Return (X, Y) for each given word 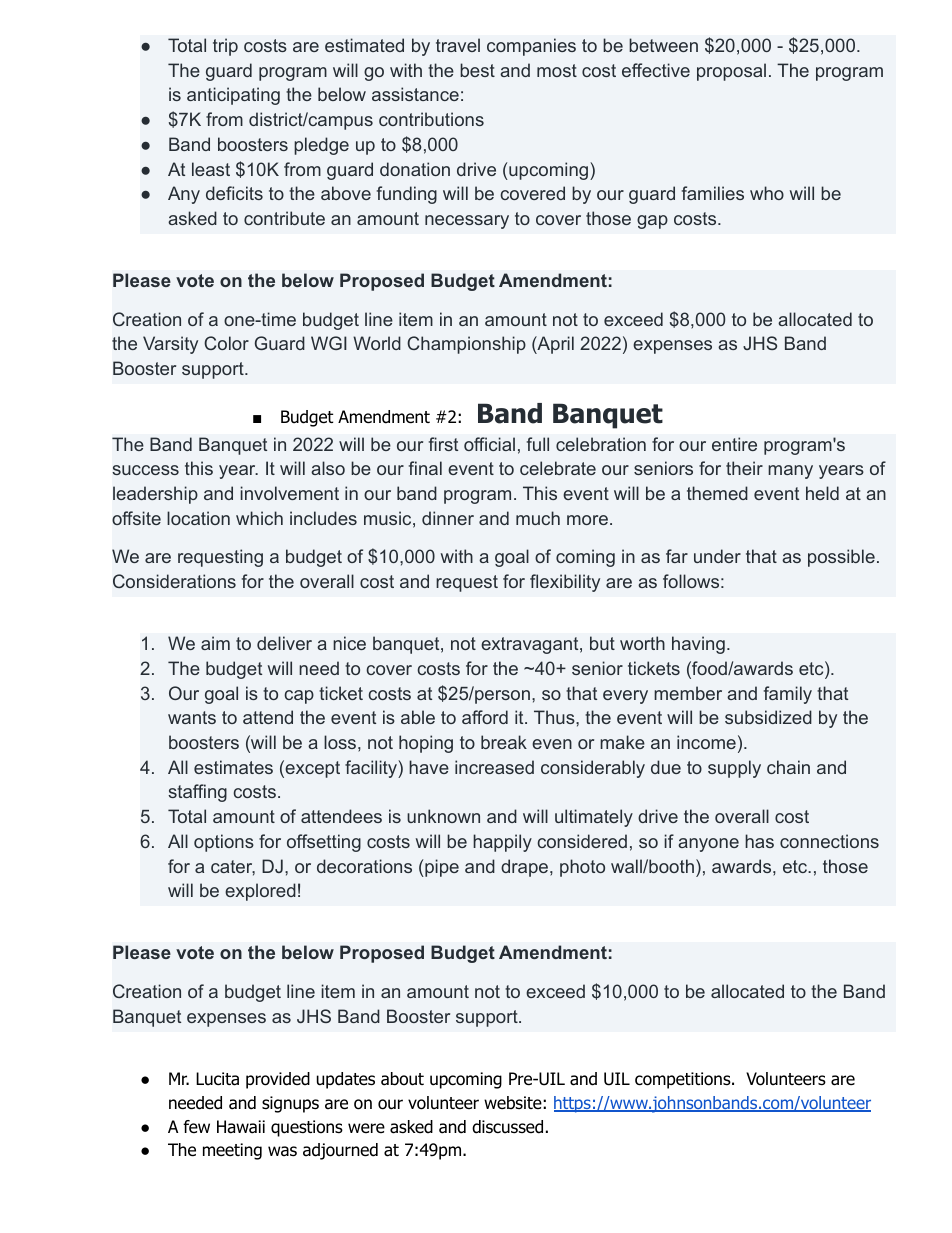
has (759, 841)
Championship (466, 345)
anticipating (233, 96)
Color (226, 343)
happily (502, 843)
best (477, 70)
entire (734, 444)
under (717, 556)
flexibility (565, 583)
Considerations (174, 581)
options (224, 843)
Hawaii (241, 1127)
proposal (731, 72)
